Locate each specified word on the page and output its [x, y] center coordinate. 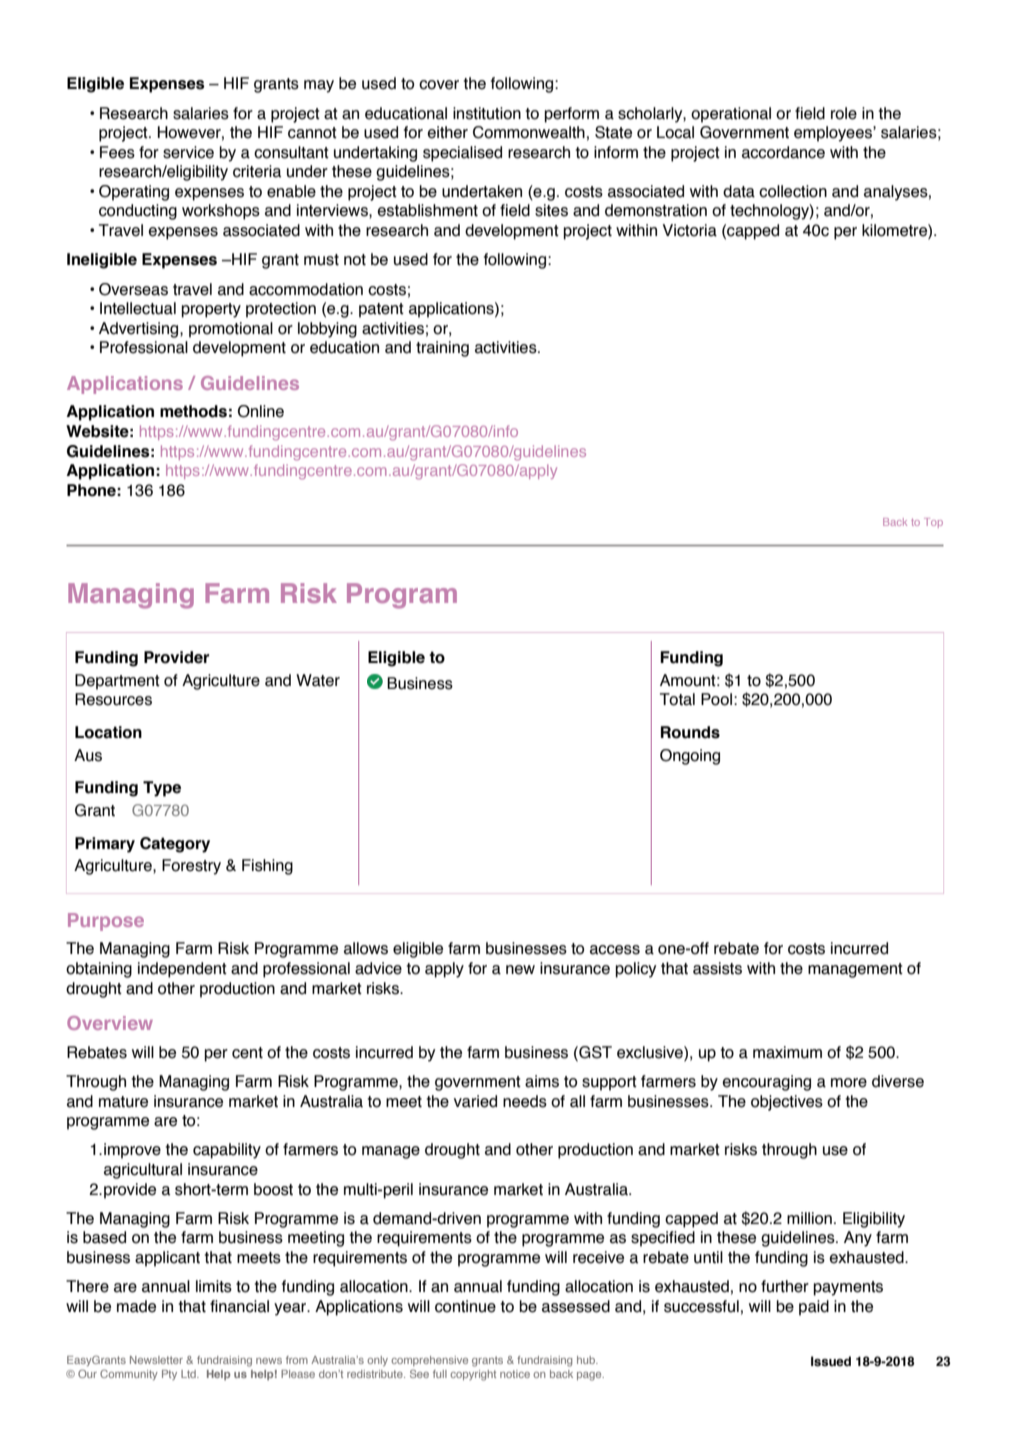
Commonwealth [529, 132]
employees [834, 134]
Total [677, 699]
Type [162, 789]
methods [193, 411]
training [442, 349]
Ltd [189, 1374]
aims [542, 1081]
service [188, 152]
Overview [110, 1023]
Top [933, 523]
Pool [716, 699]
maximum [787, 1052]
